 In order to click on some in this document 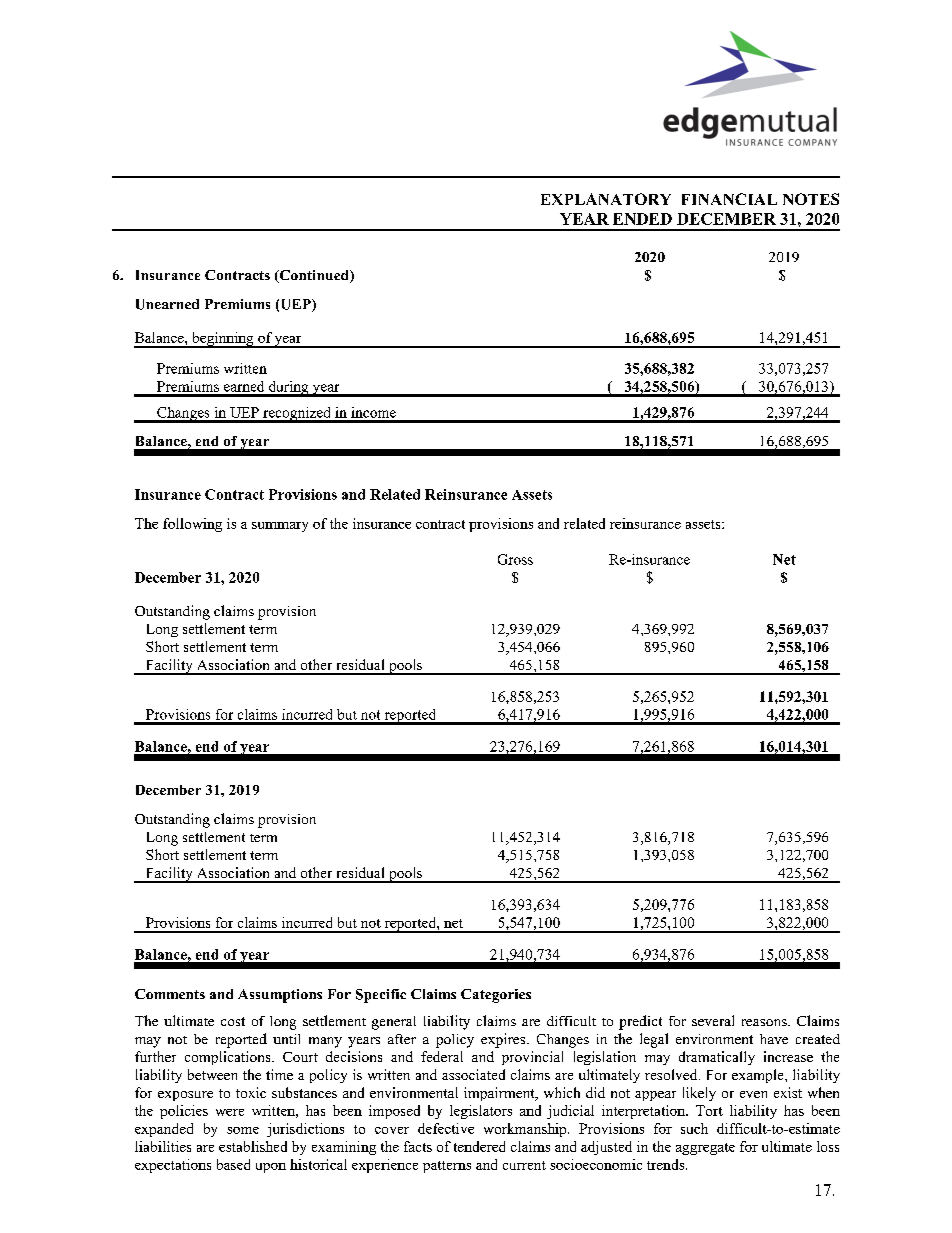, I will do `click(243, 1130)`.
